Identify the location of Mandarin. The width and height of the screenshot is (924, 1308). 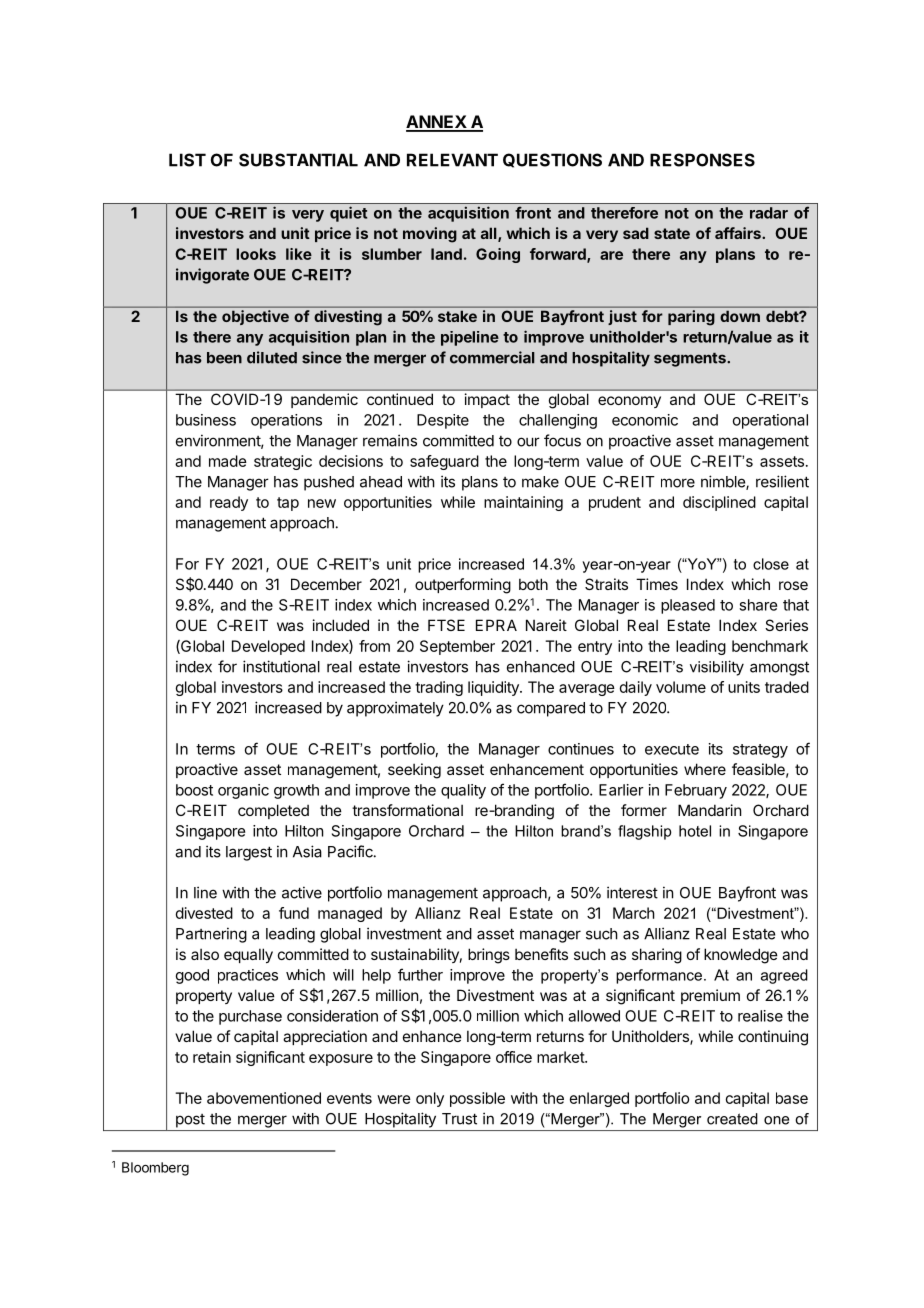
(709, 810).
